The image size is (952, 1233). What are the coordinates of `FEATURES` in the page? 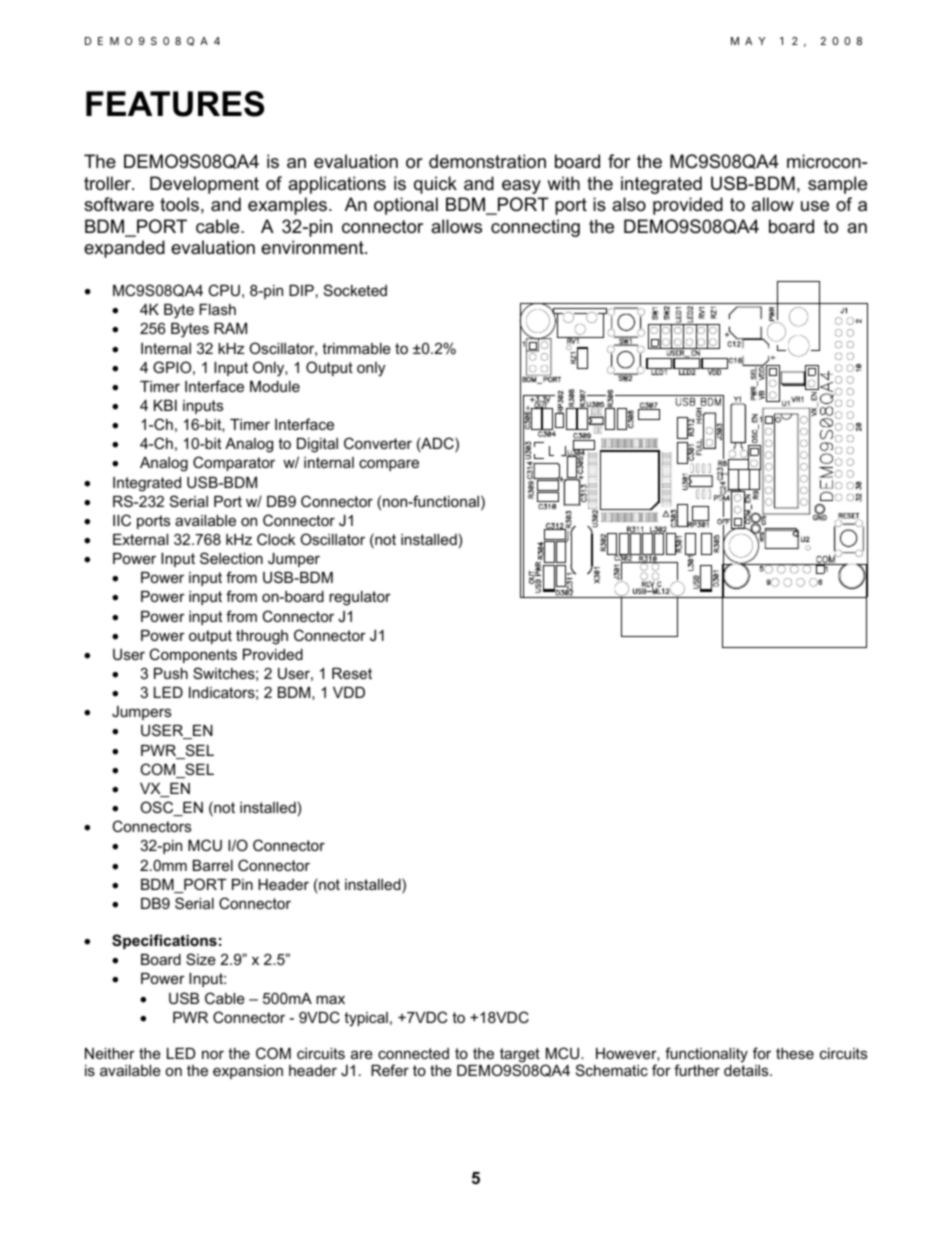 It's located at (175, 104).
